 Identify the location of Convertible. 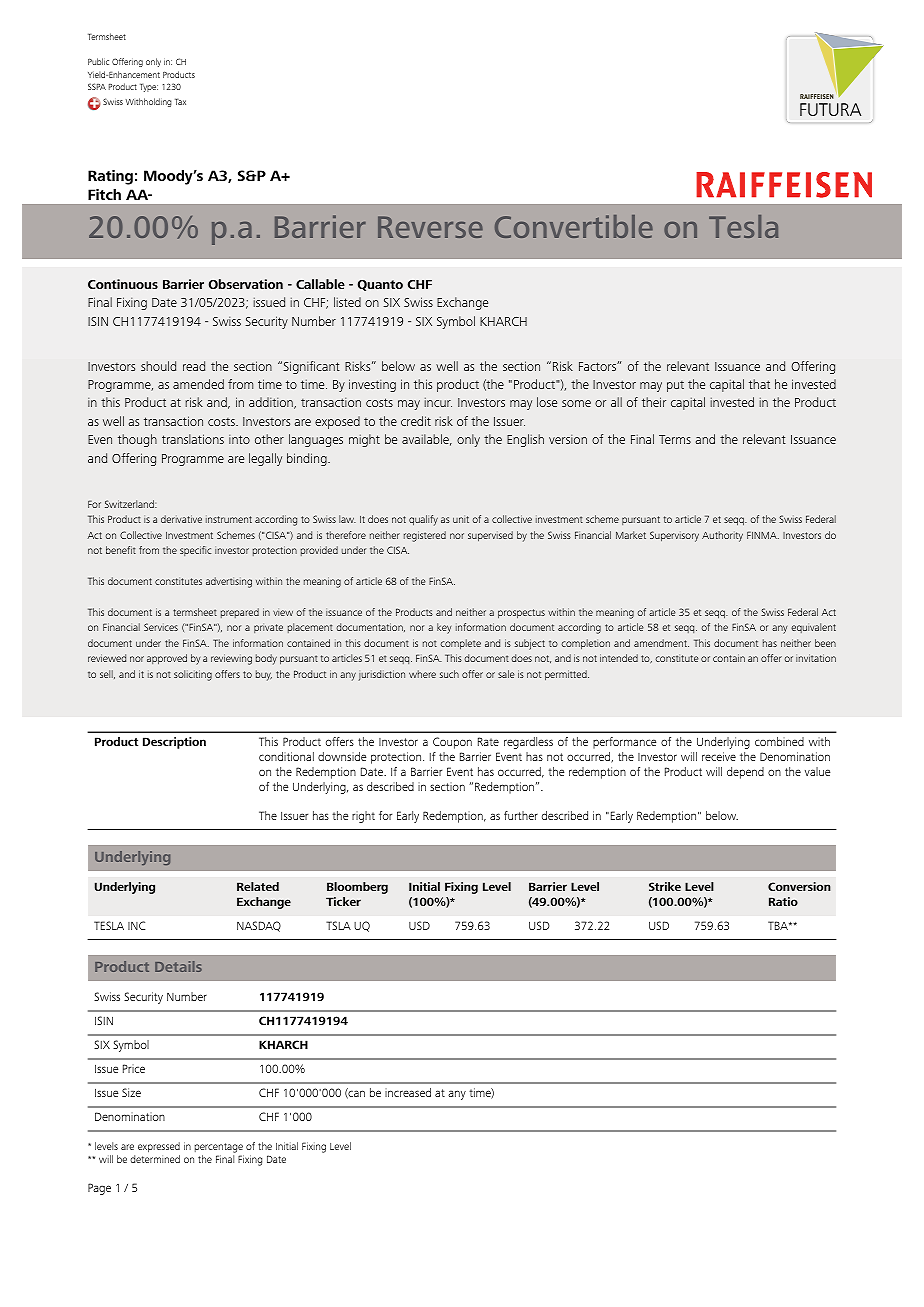
(574, 226).
